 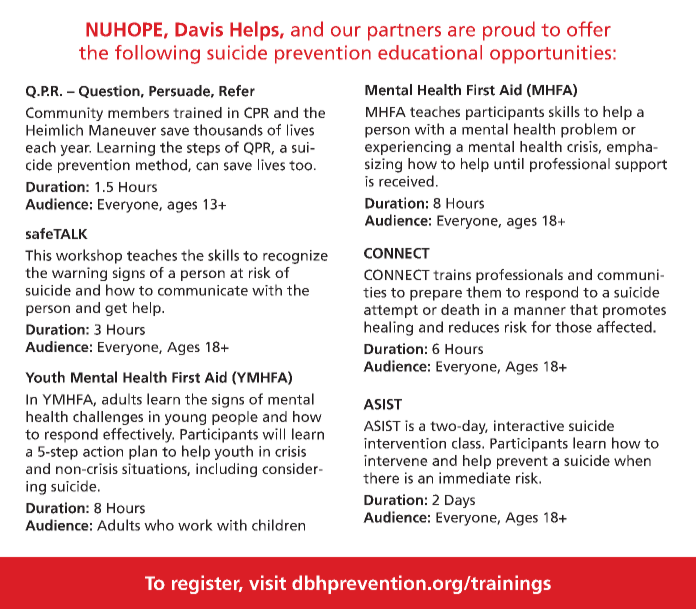 What do you see at coordinates (460, 501) in the screenshot?
I see `Days` at bounding box center [460, 501].
